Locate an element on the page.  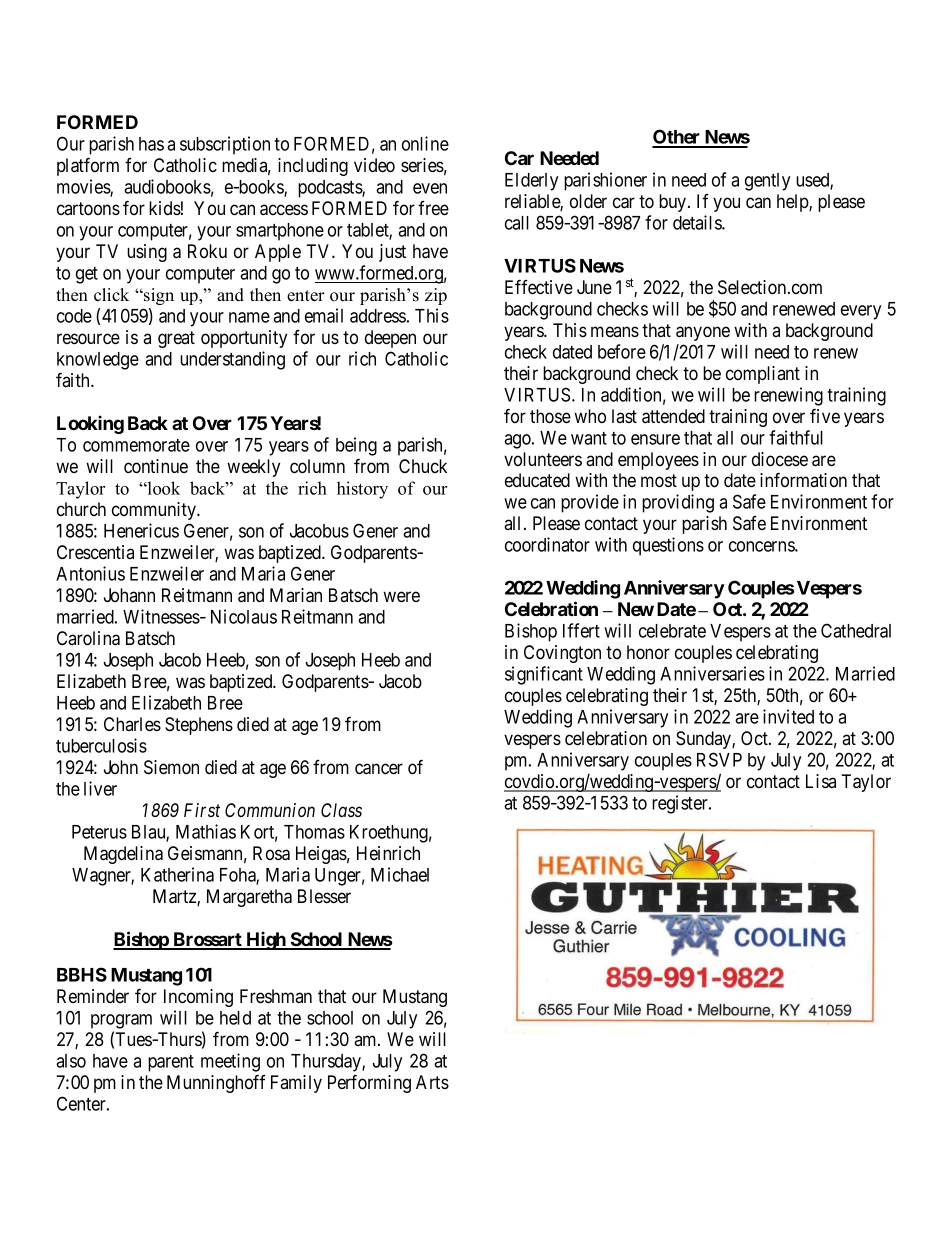
has is located at coordinates (151, 144).
